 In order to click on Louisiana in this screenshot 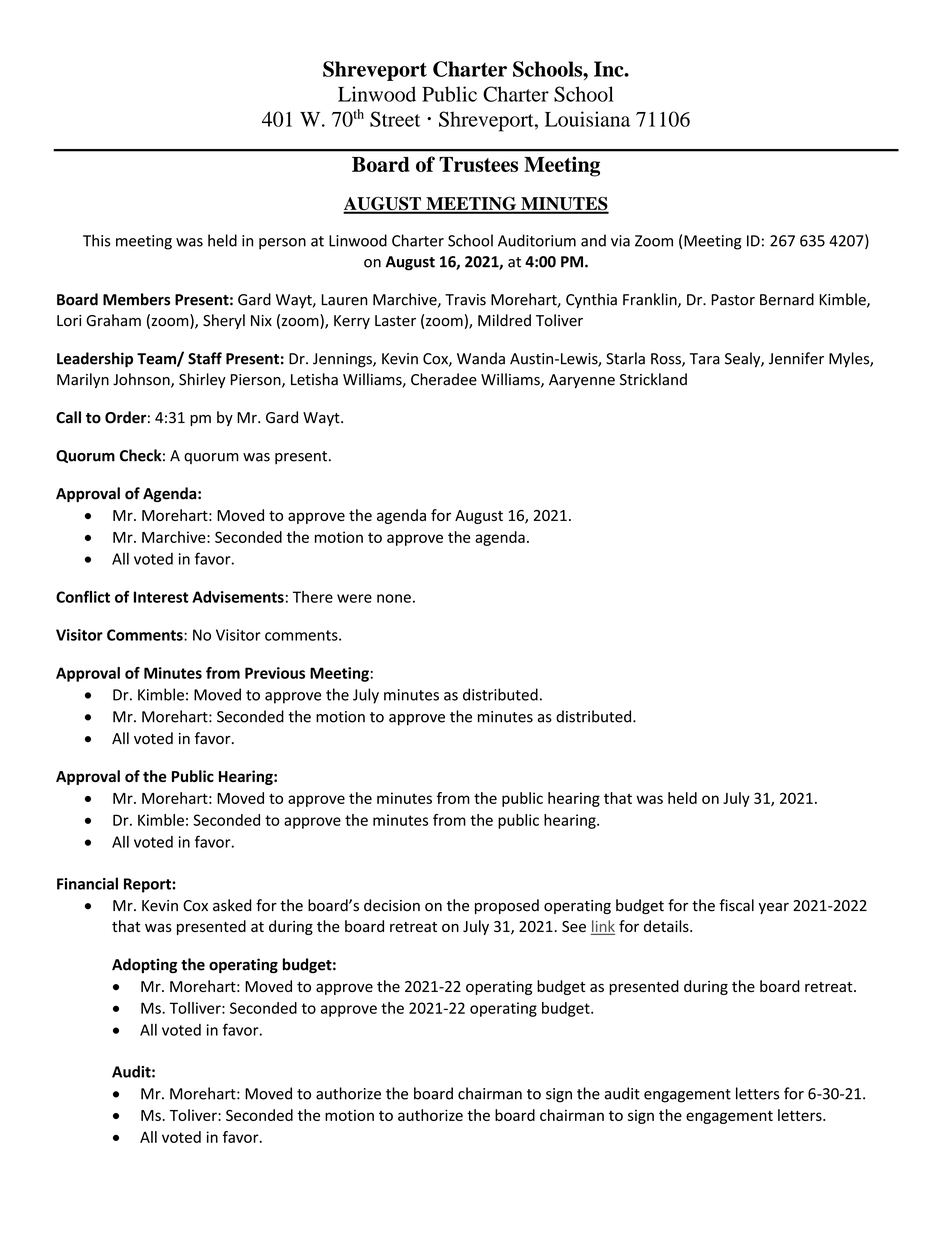, I will do `click(587, 119)`.
